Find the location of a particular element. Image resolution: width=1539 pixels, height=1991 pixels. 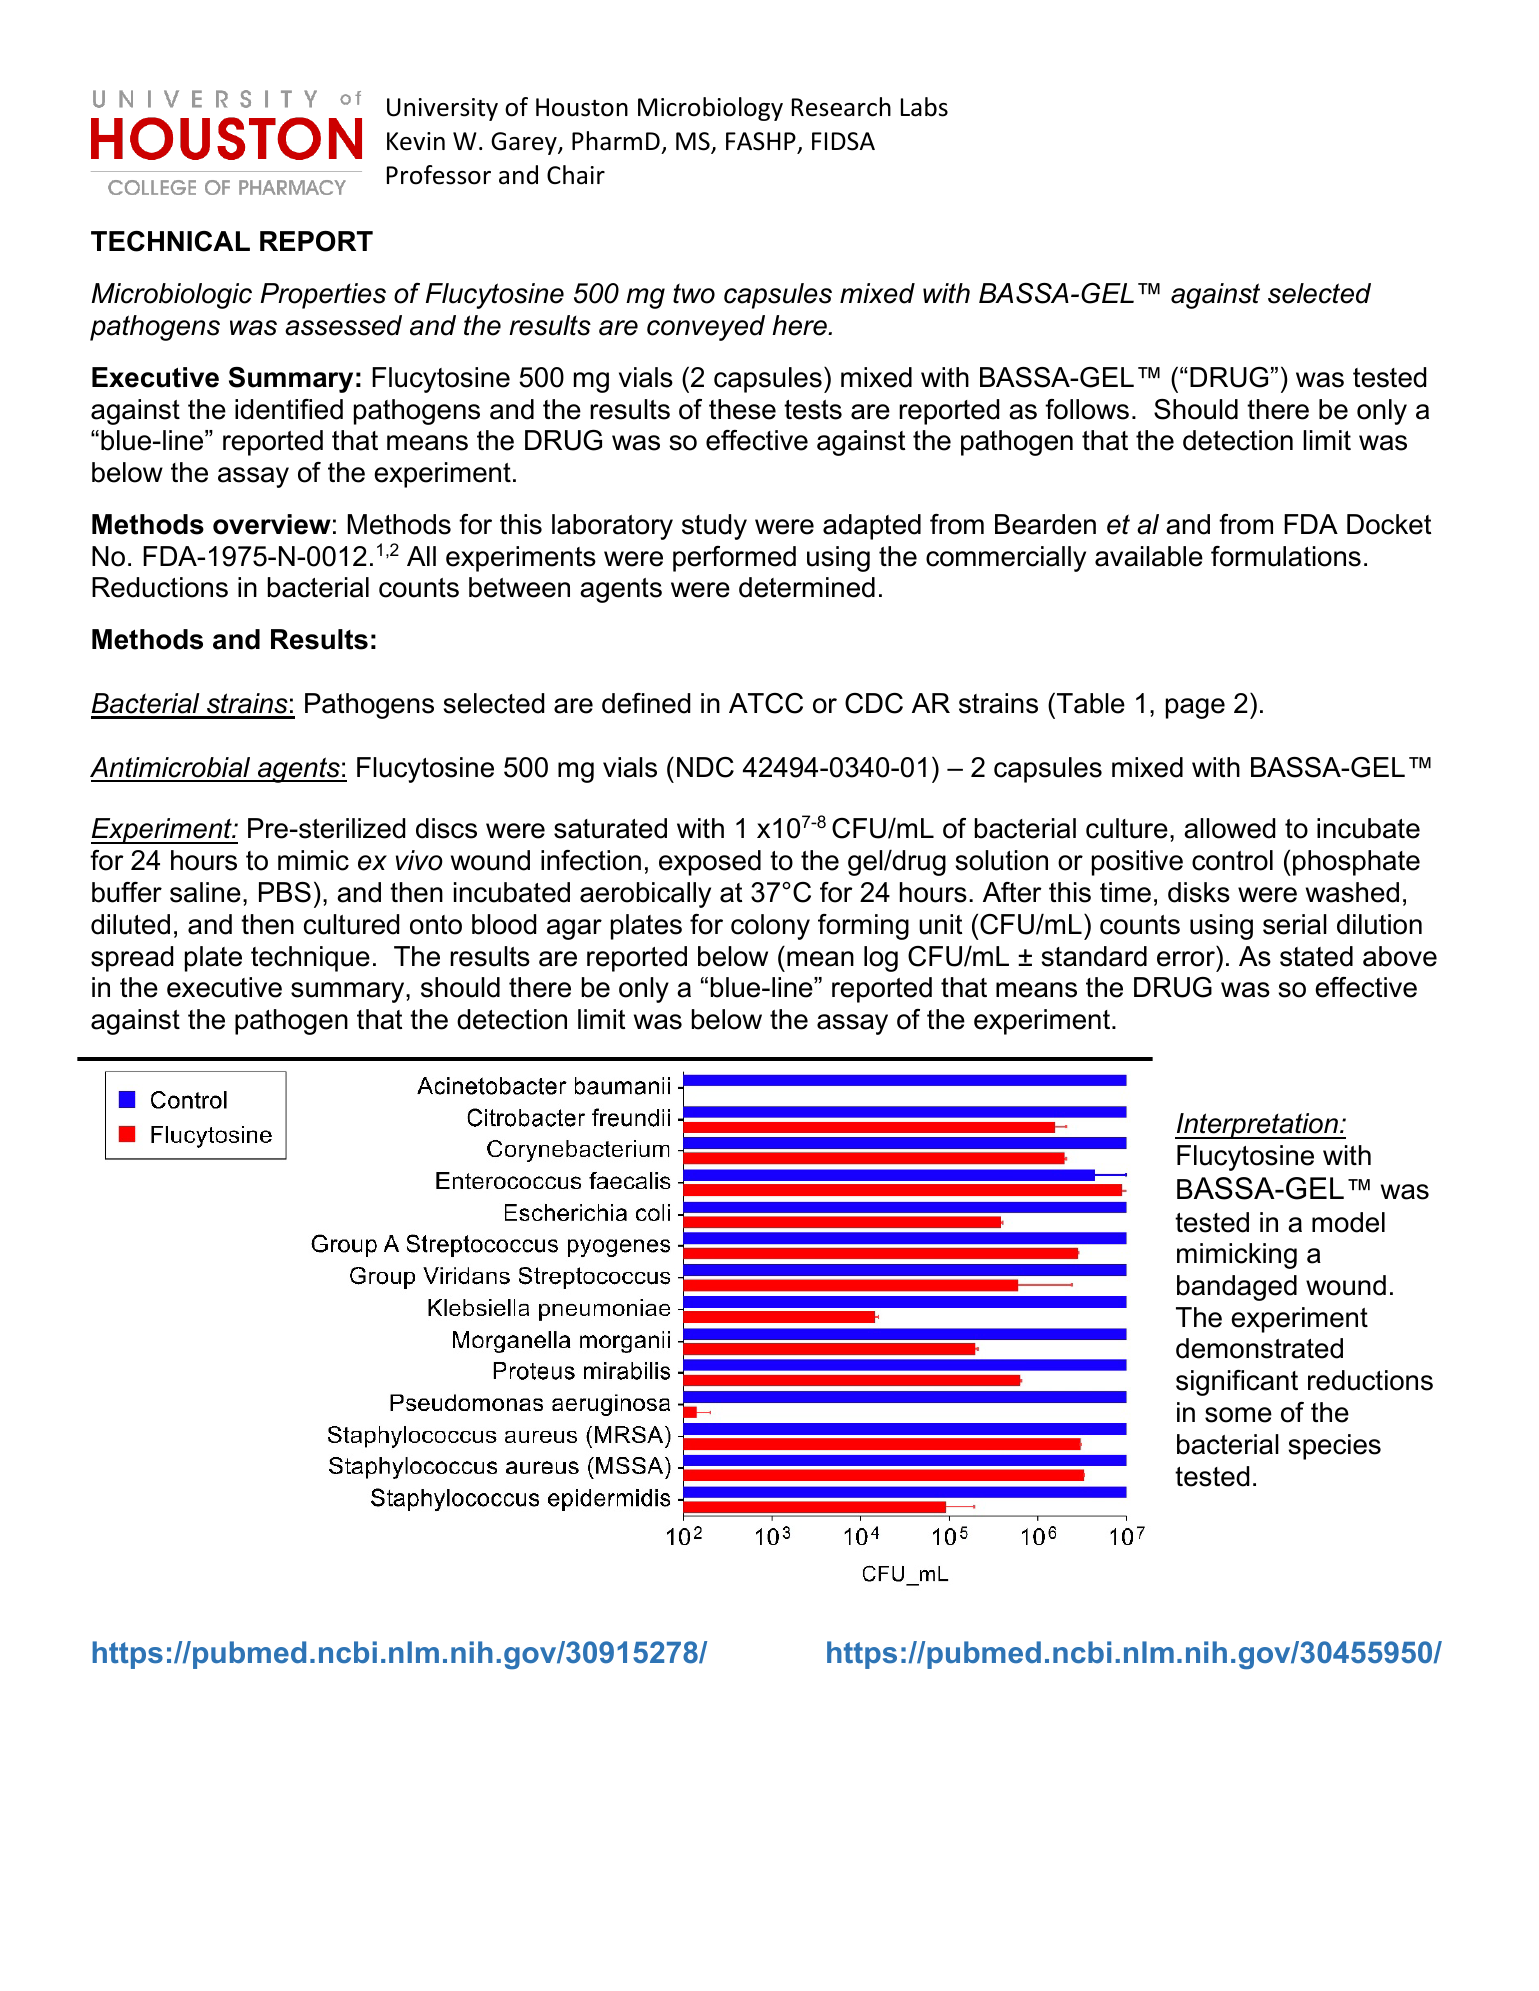

significant is located at coordinates (1237, 1383).
